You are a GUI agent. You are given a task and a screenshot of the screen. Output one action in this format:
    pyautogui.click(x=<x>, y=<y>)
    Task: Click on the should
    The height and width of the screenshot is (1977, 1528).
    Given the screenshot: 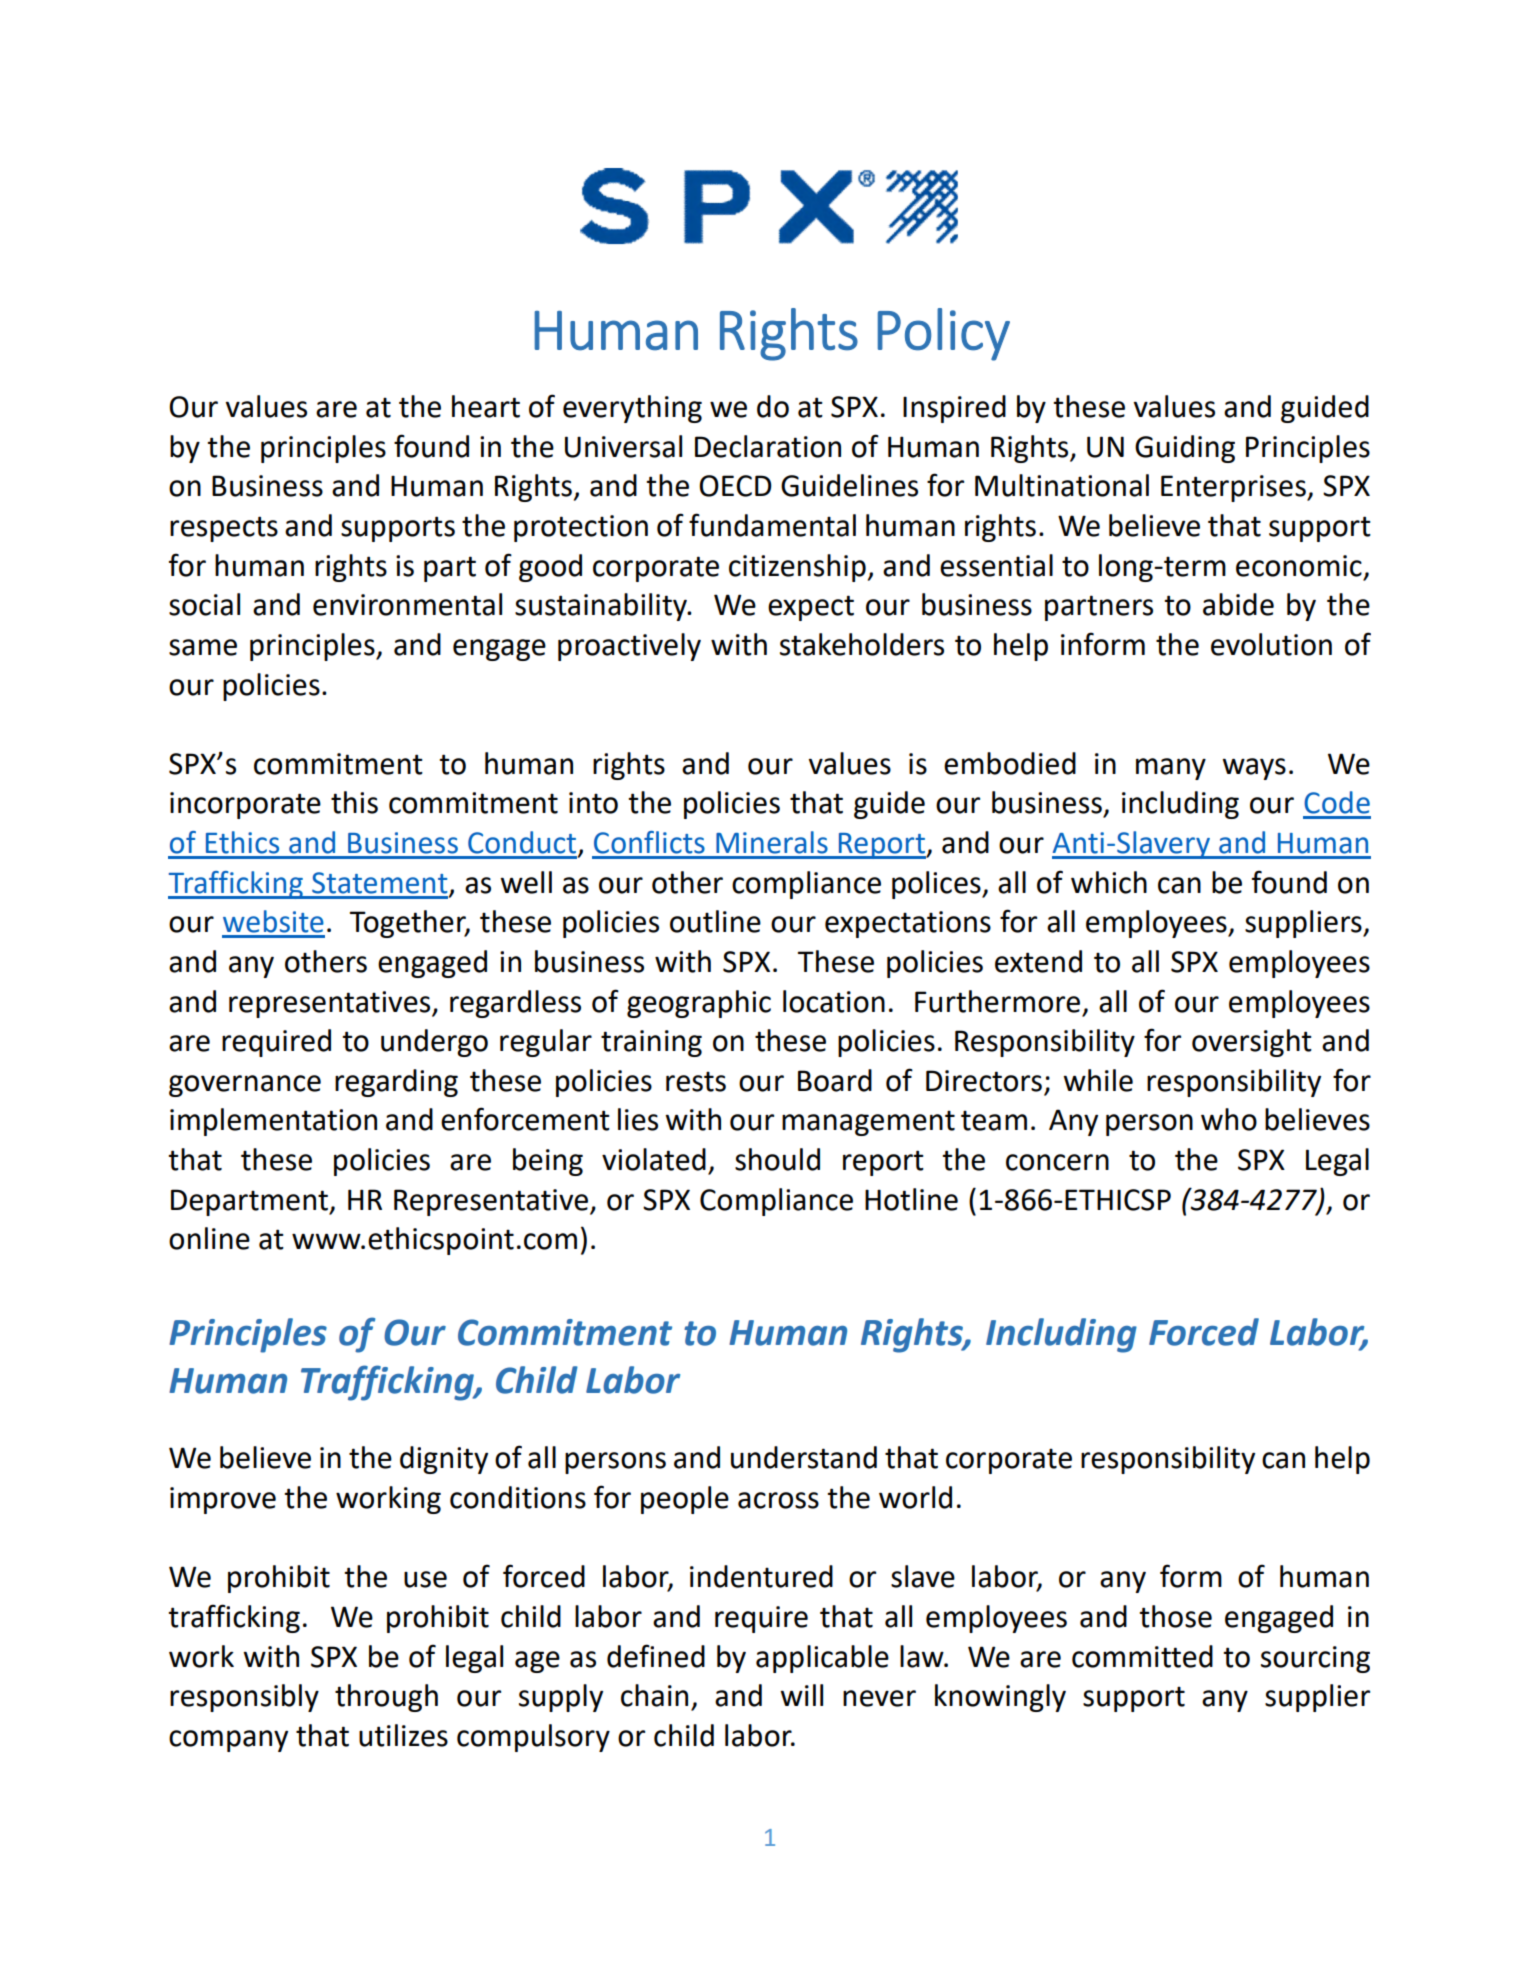 What is the action you would take?
    pyautogui.click(x=777, y=1159)
